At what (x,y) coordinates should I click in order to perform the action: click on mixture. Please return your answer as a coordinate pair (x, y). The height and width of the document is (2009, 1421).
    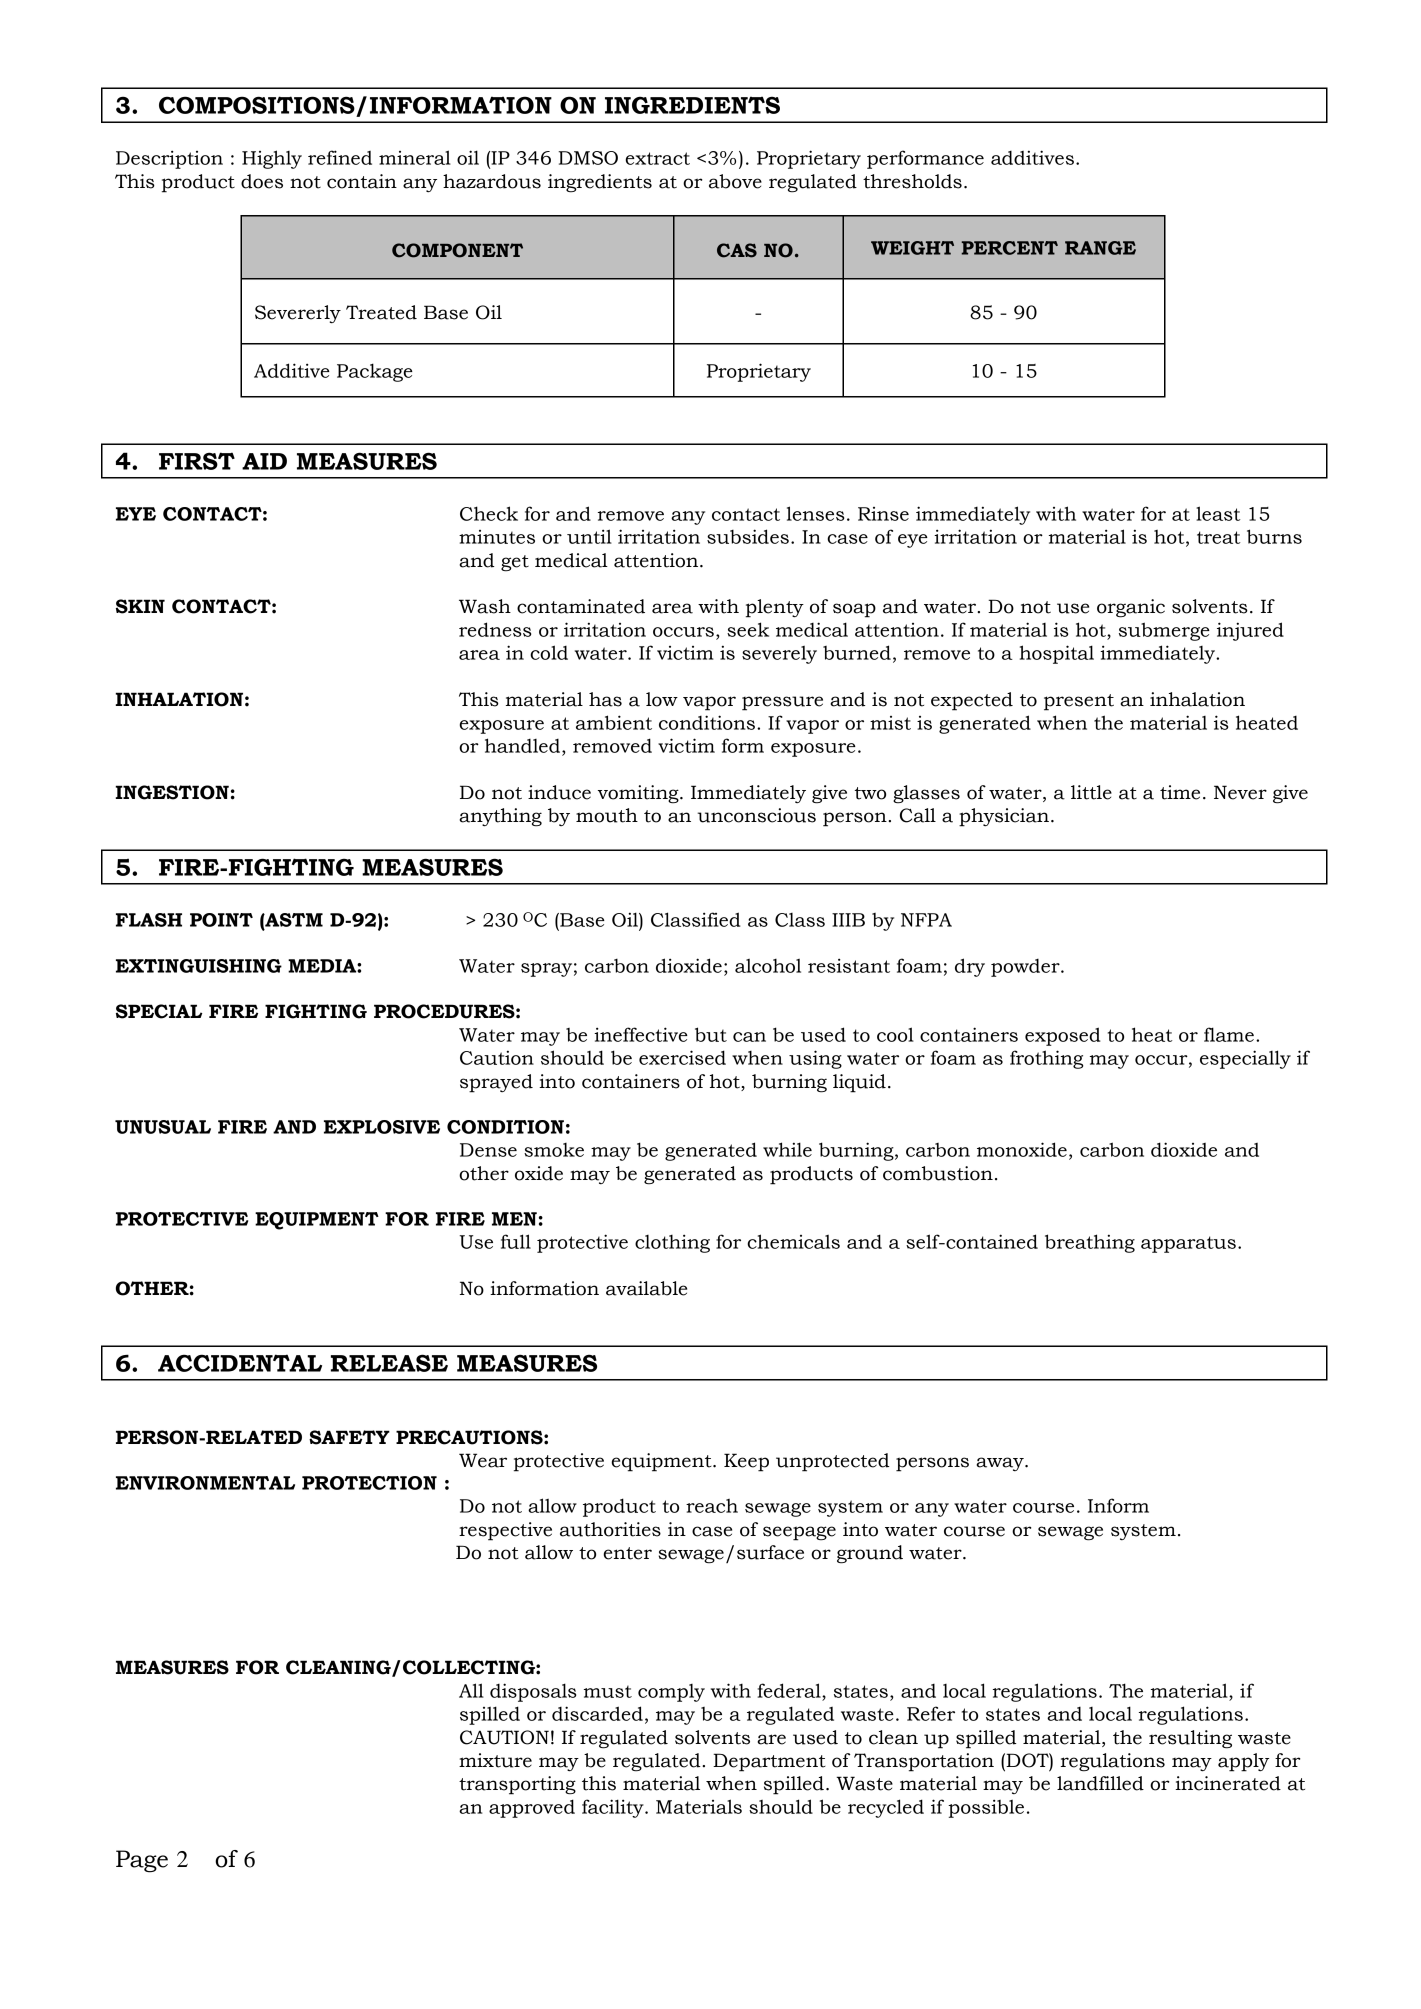
    Looking at the image, I should click on (495, 1760).
